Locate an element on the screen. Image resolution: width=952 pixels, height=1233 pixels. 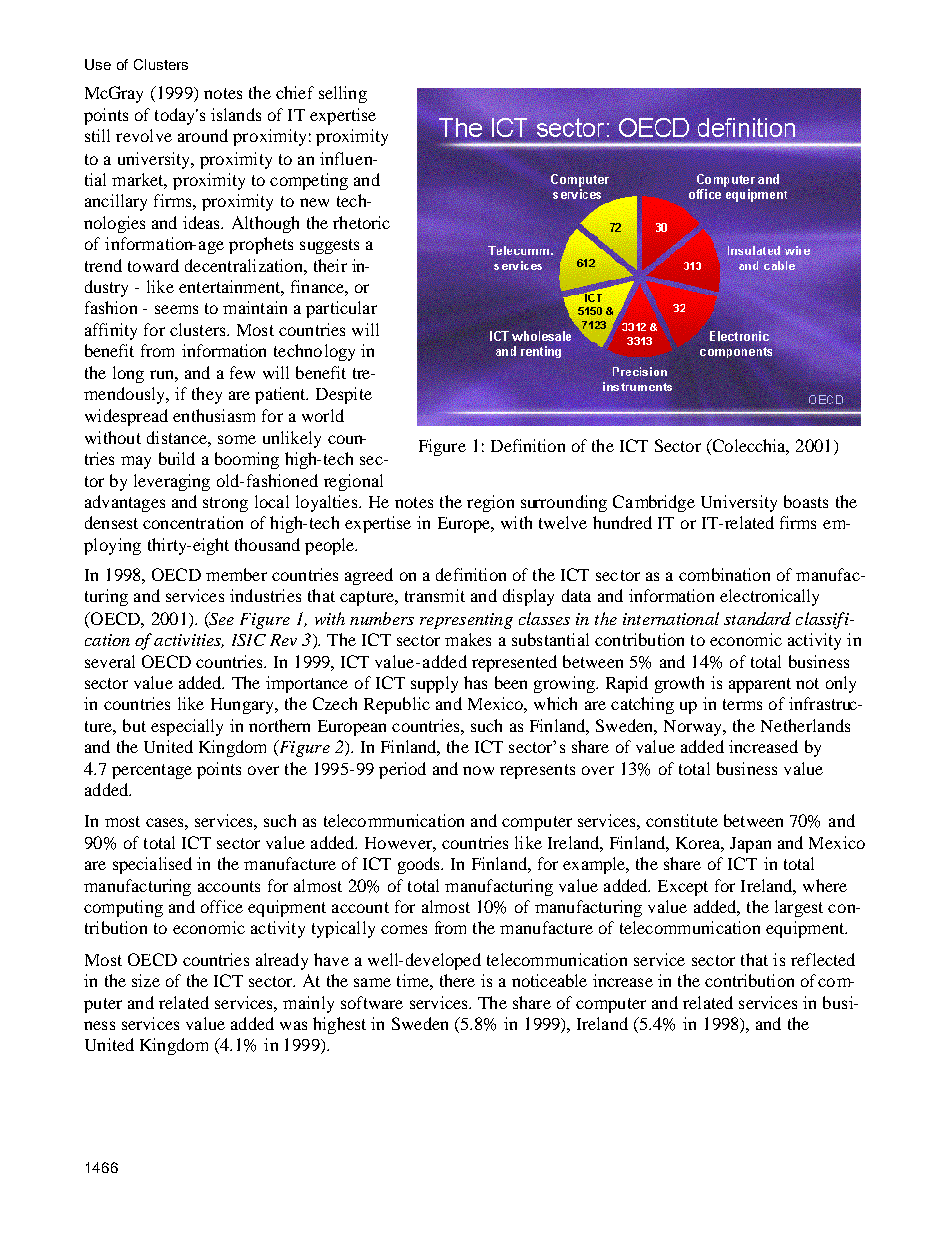
concentration is located at coordinates (193, 522).
